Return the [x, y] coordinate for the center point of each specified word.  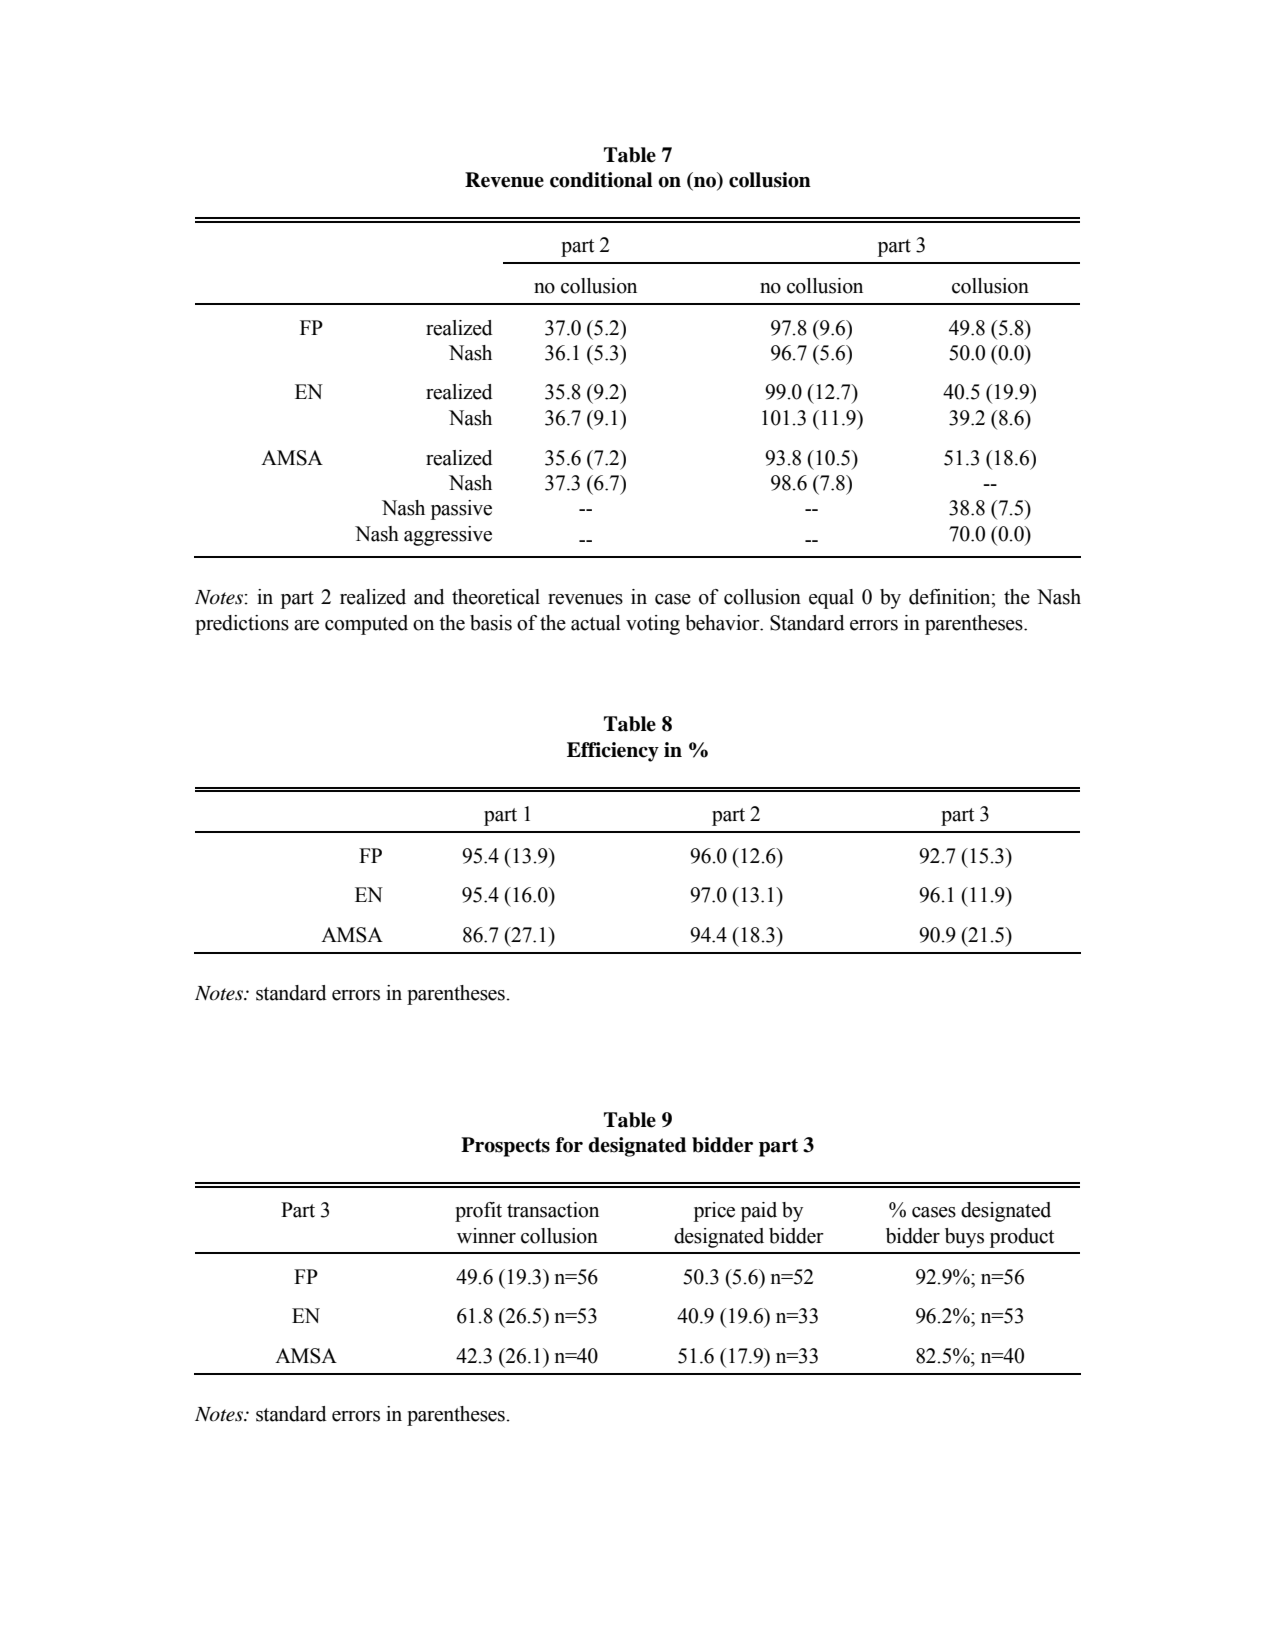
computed [366, 625]
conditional [601, 180]
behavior [723, 623]
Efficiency [613, 752]
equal [831, 599]
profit [478, 1212]
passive [461, 510]
